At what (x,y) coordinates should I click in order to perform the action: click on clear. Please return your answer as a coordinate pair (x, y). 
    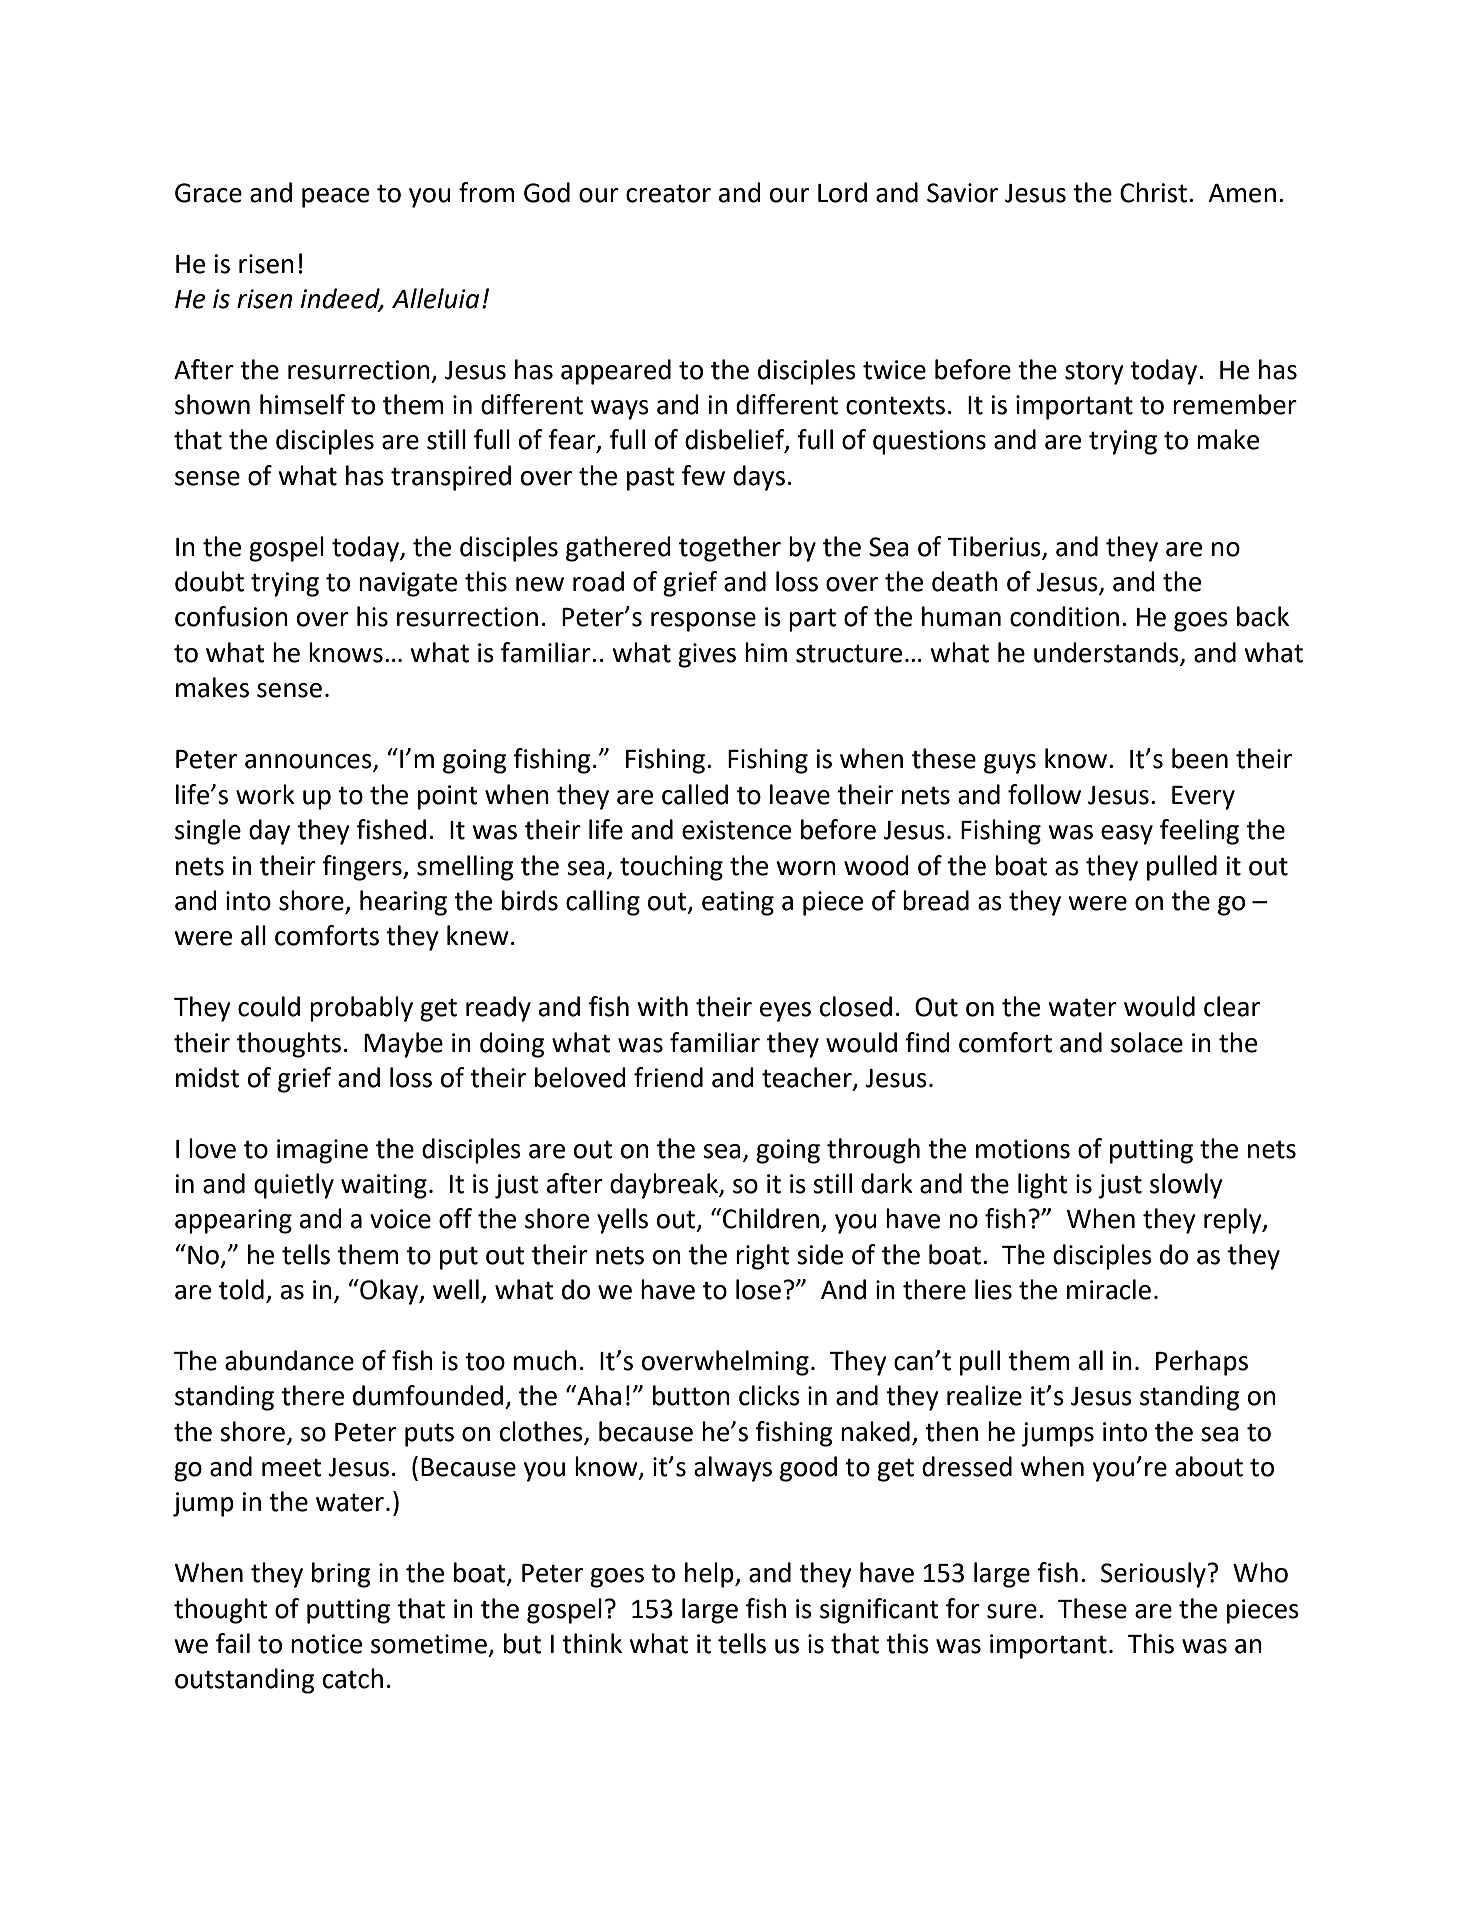
    Looking at the image, I should click on (1232, 1006).
